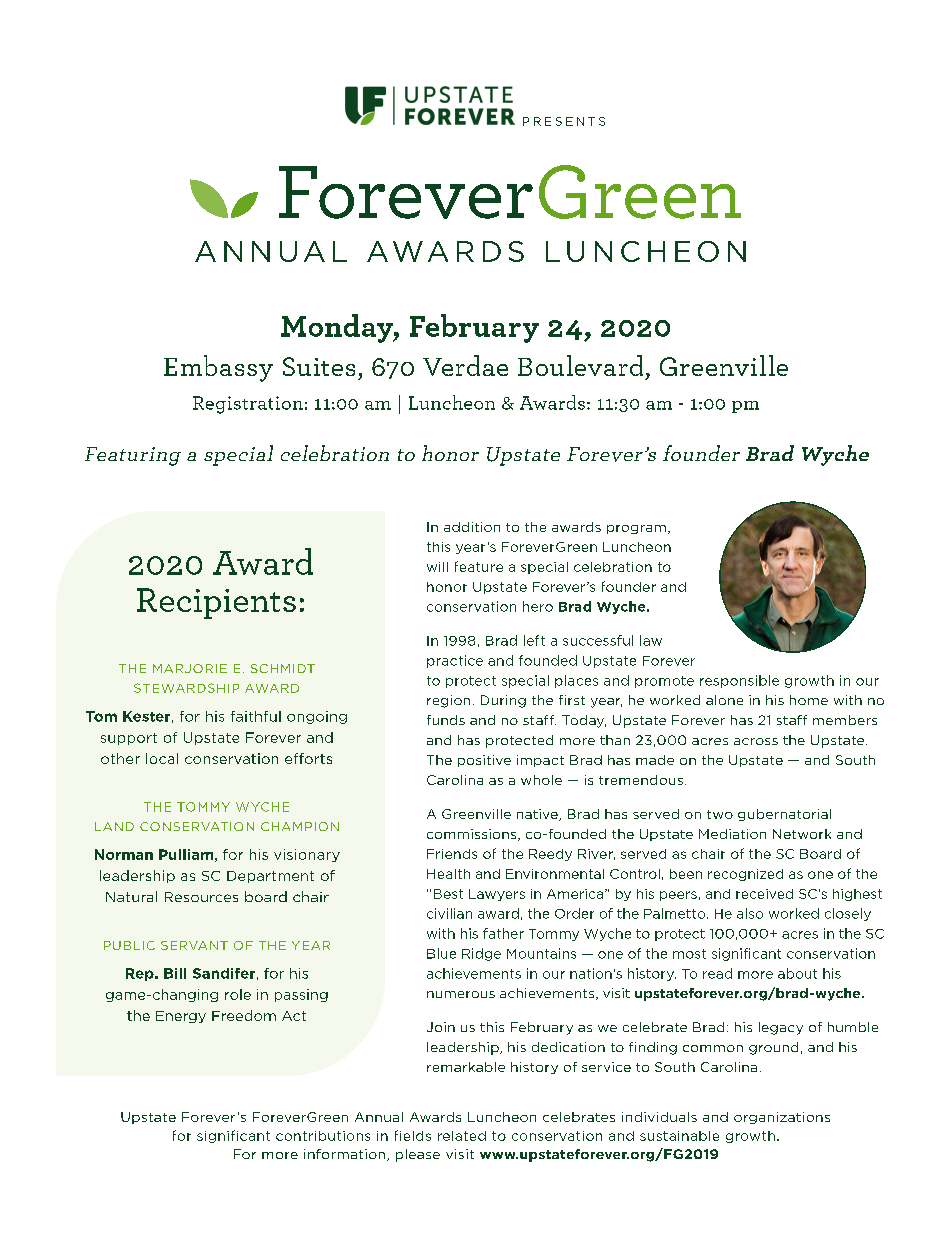  Describe the element at coordinates (564, 121) in the screenshot. I see `PRESENTS` at that location.
